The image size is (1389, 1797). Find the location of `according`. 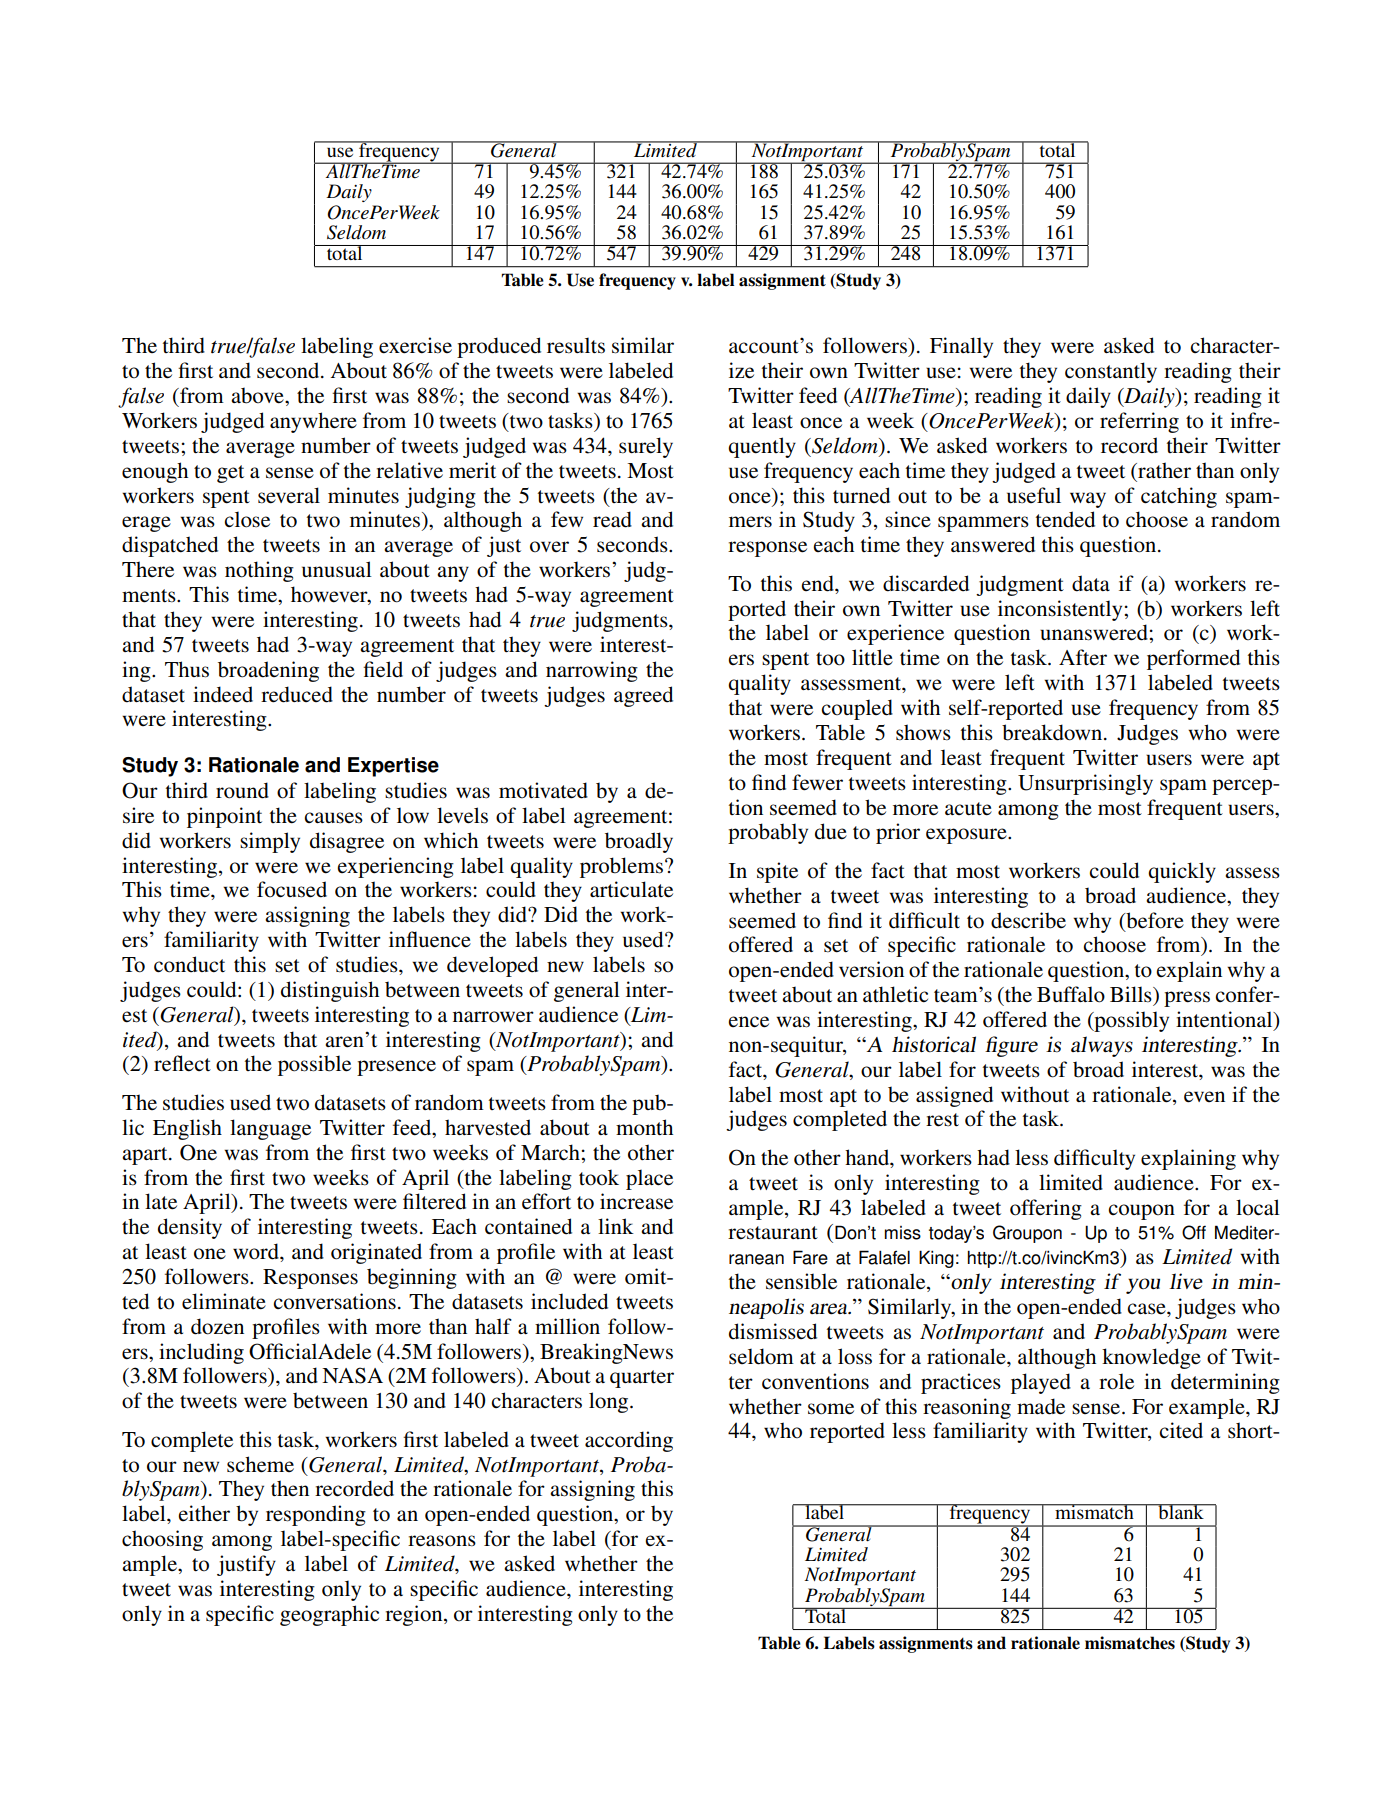

according is located at coordinates (629, 1441).
